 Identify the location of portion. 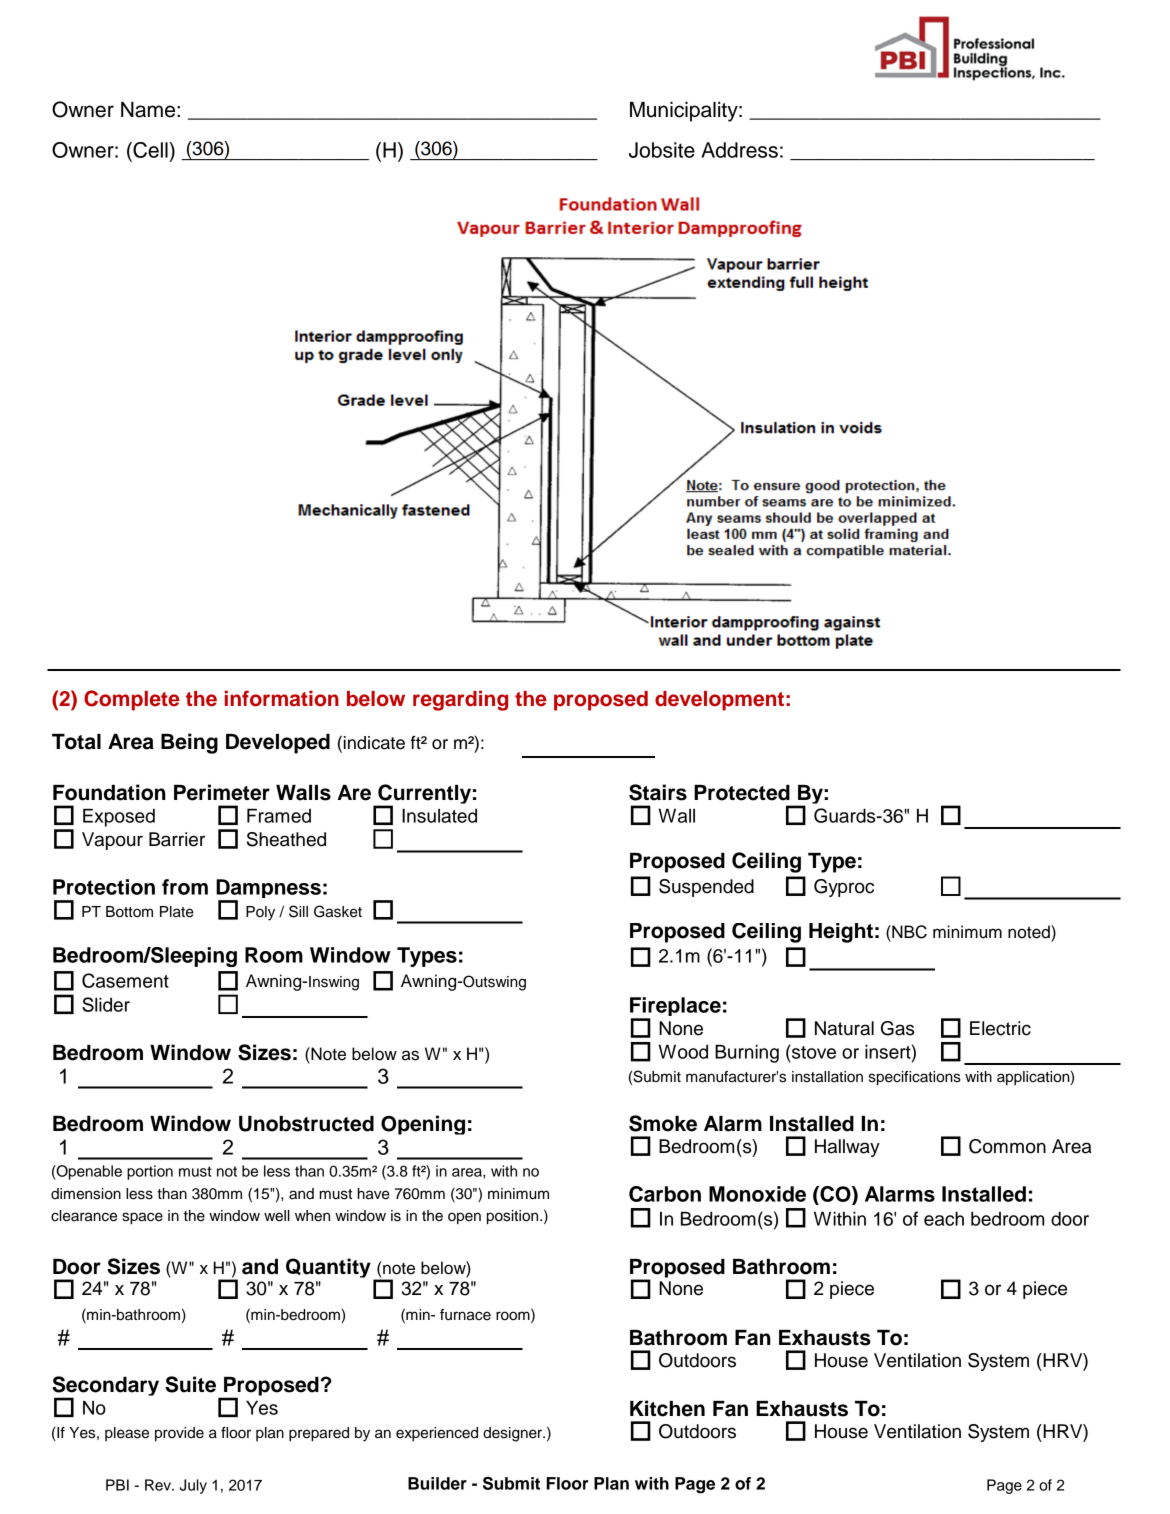
(150, 1172).
